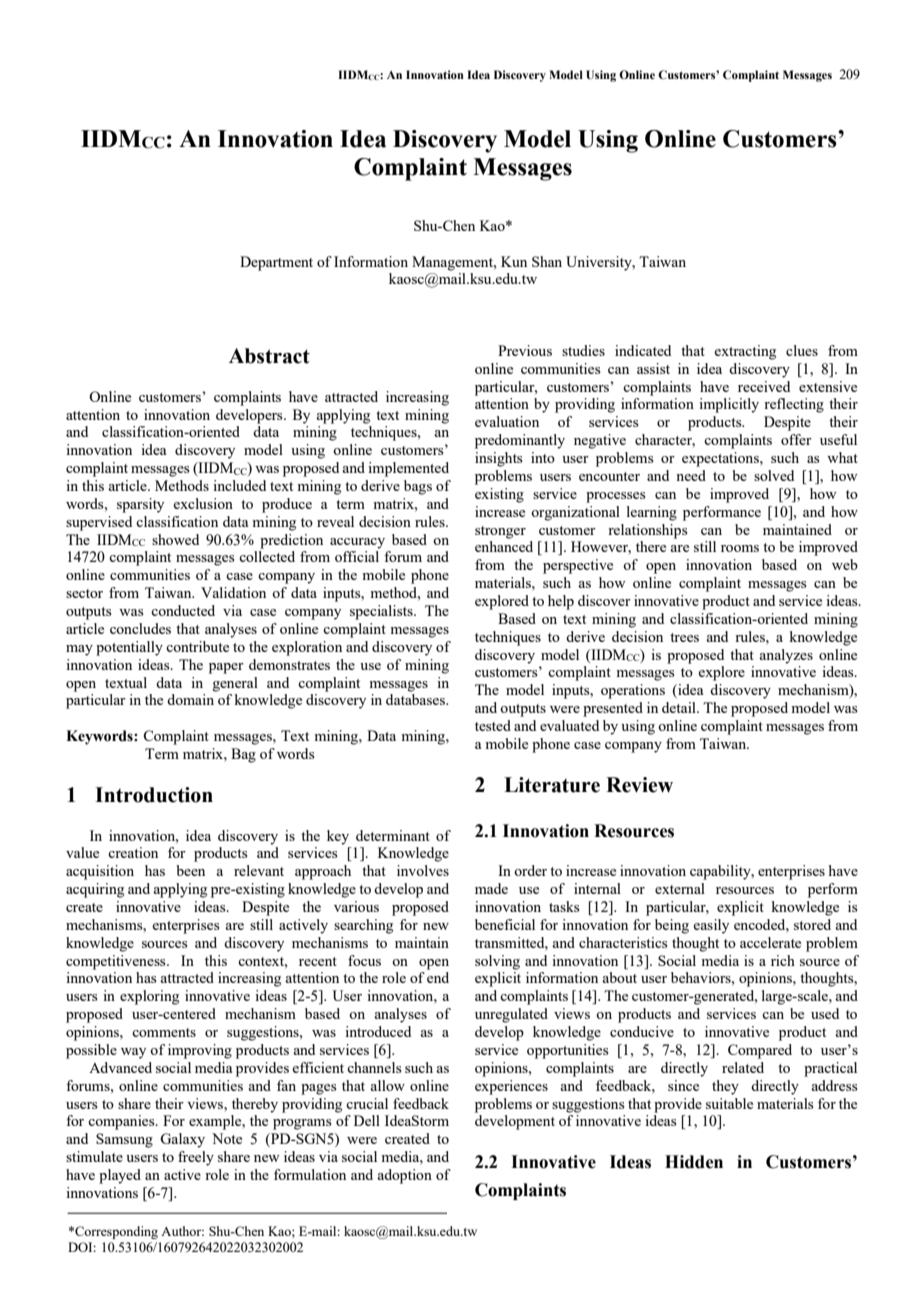 The image size is (924, 1308). Describe the element at coordinates (514, 261) in the page. I see `Kun` at that location.
